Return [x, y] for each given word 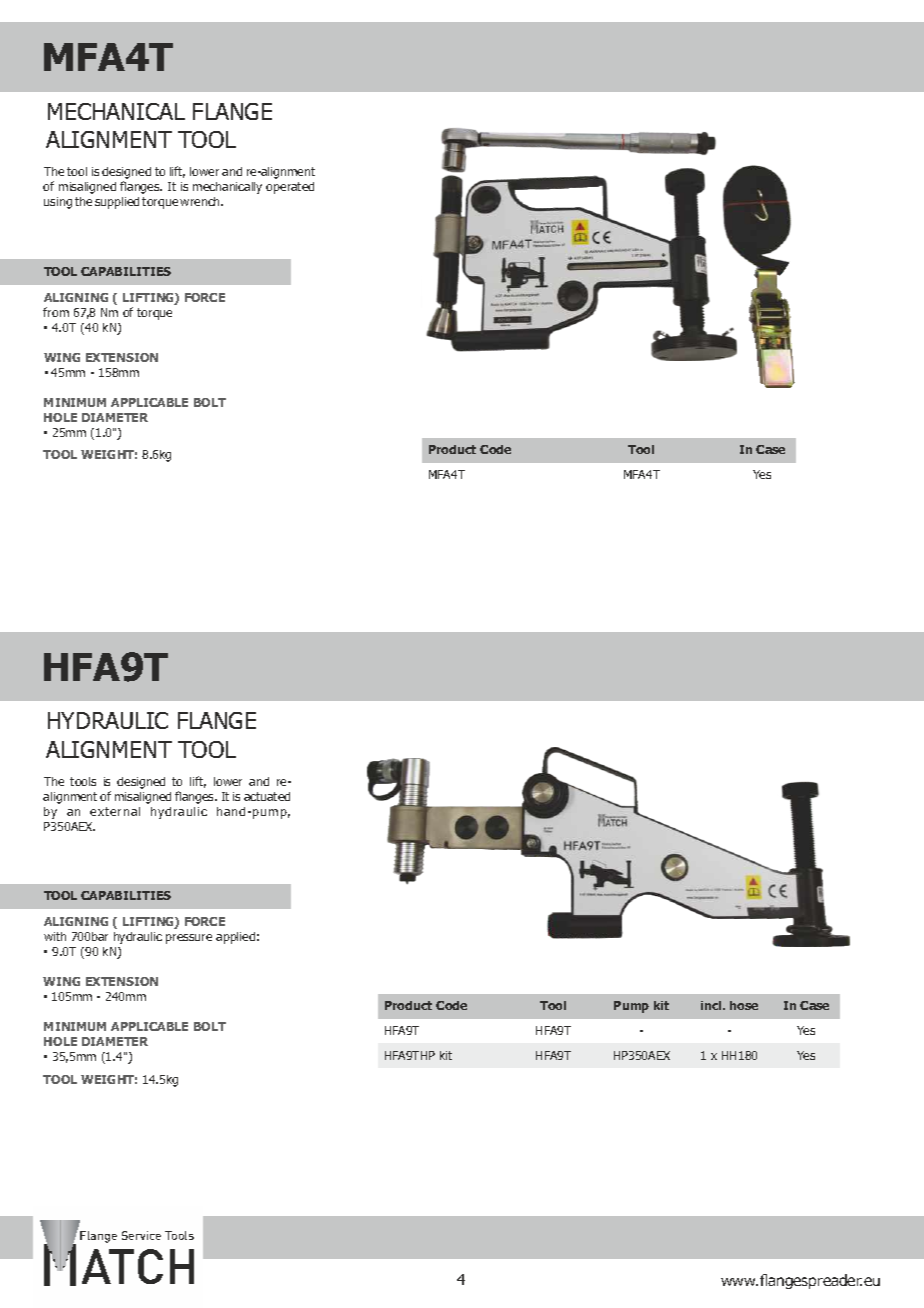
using [58, 203]
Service [141, 1235]
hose [744, 1005]
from [56, 312]
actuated [267, 796]
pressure [189, 939]
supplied [117, 203]
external [115, 811]
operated [290, 188]
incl [712, 1005]
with [55, 936]
